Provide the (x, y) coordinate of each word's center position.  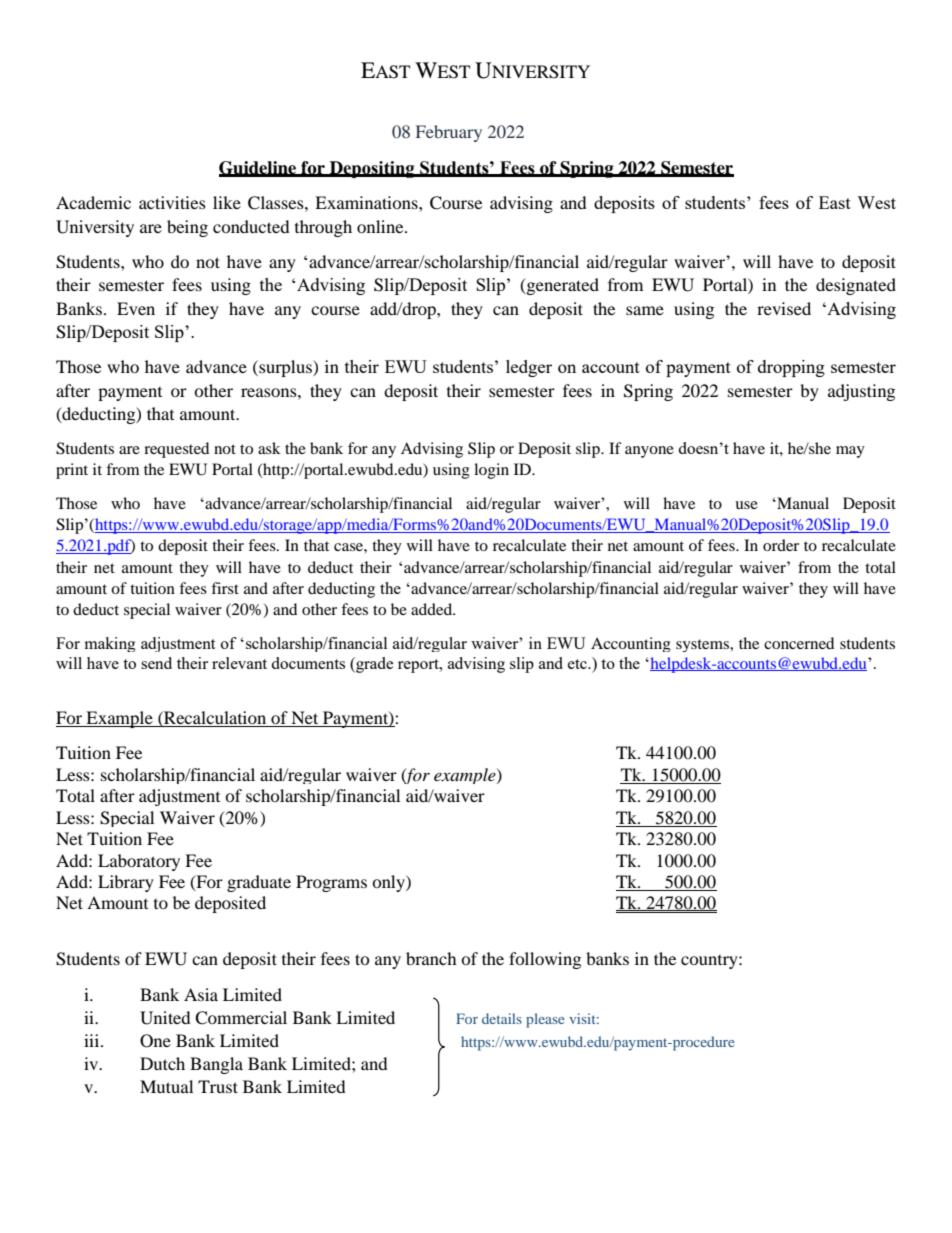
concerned (799, 643)
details (502, 1018)
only (389, 883)
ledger (529, 368)
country (710, 962)
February (449, 133)
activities (172, 202)
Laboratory (139, 862)
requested (176, 450)
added (433, 609)
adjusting (861, 392)
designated (856, 286)
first (225, 588)
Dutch (162, 1063)
